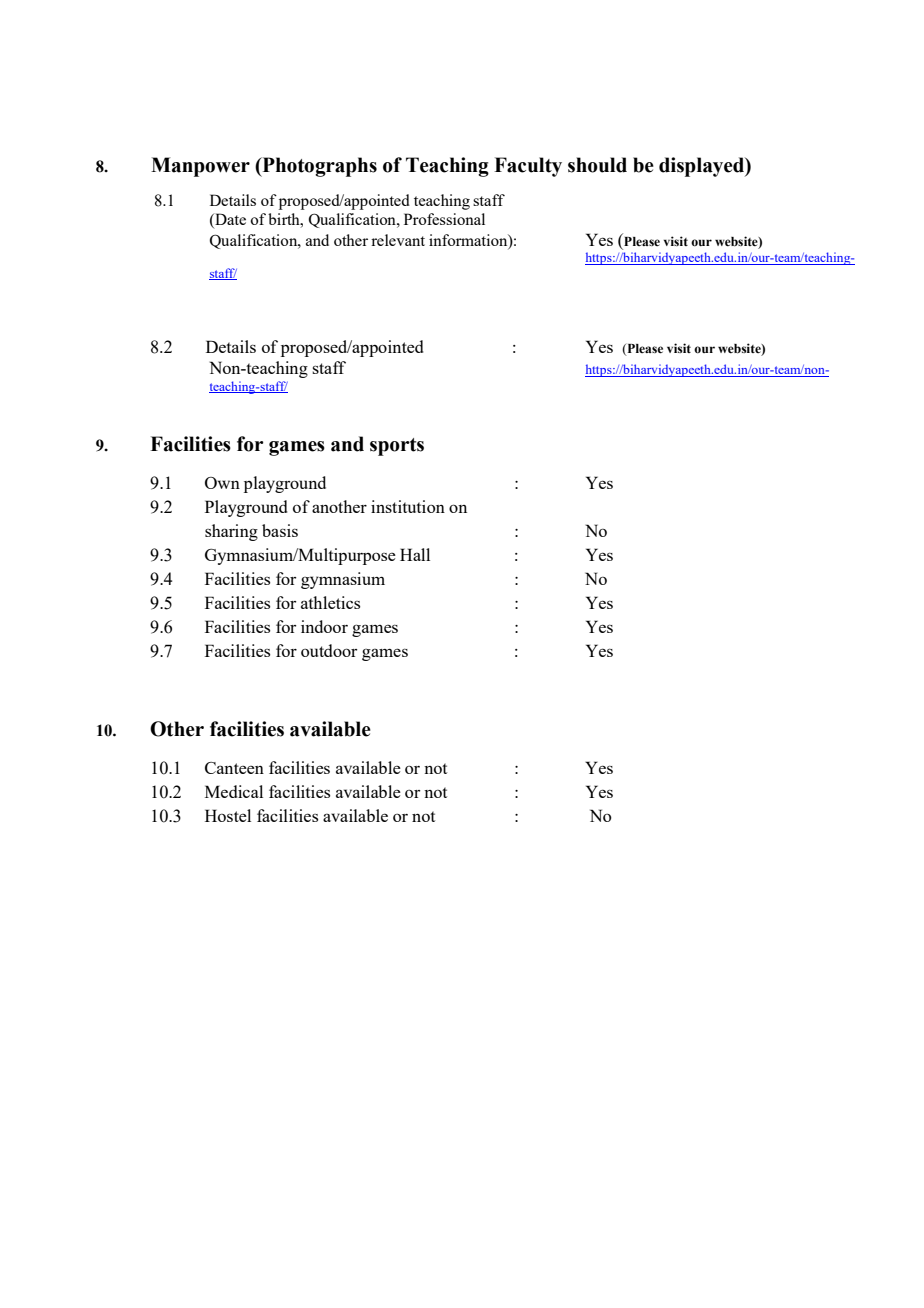  Describe the element at coordinates (200, 167) in the page. I see `Manpower` at that location.
